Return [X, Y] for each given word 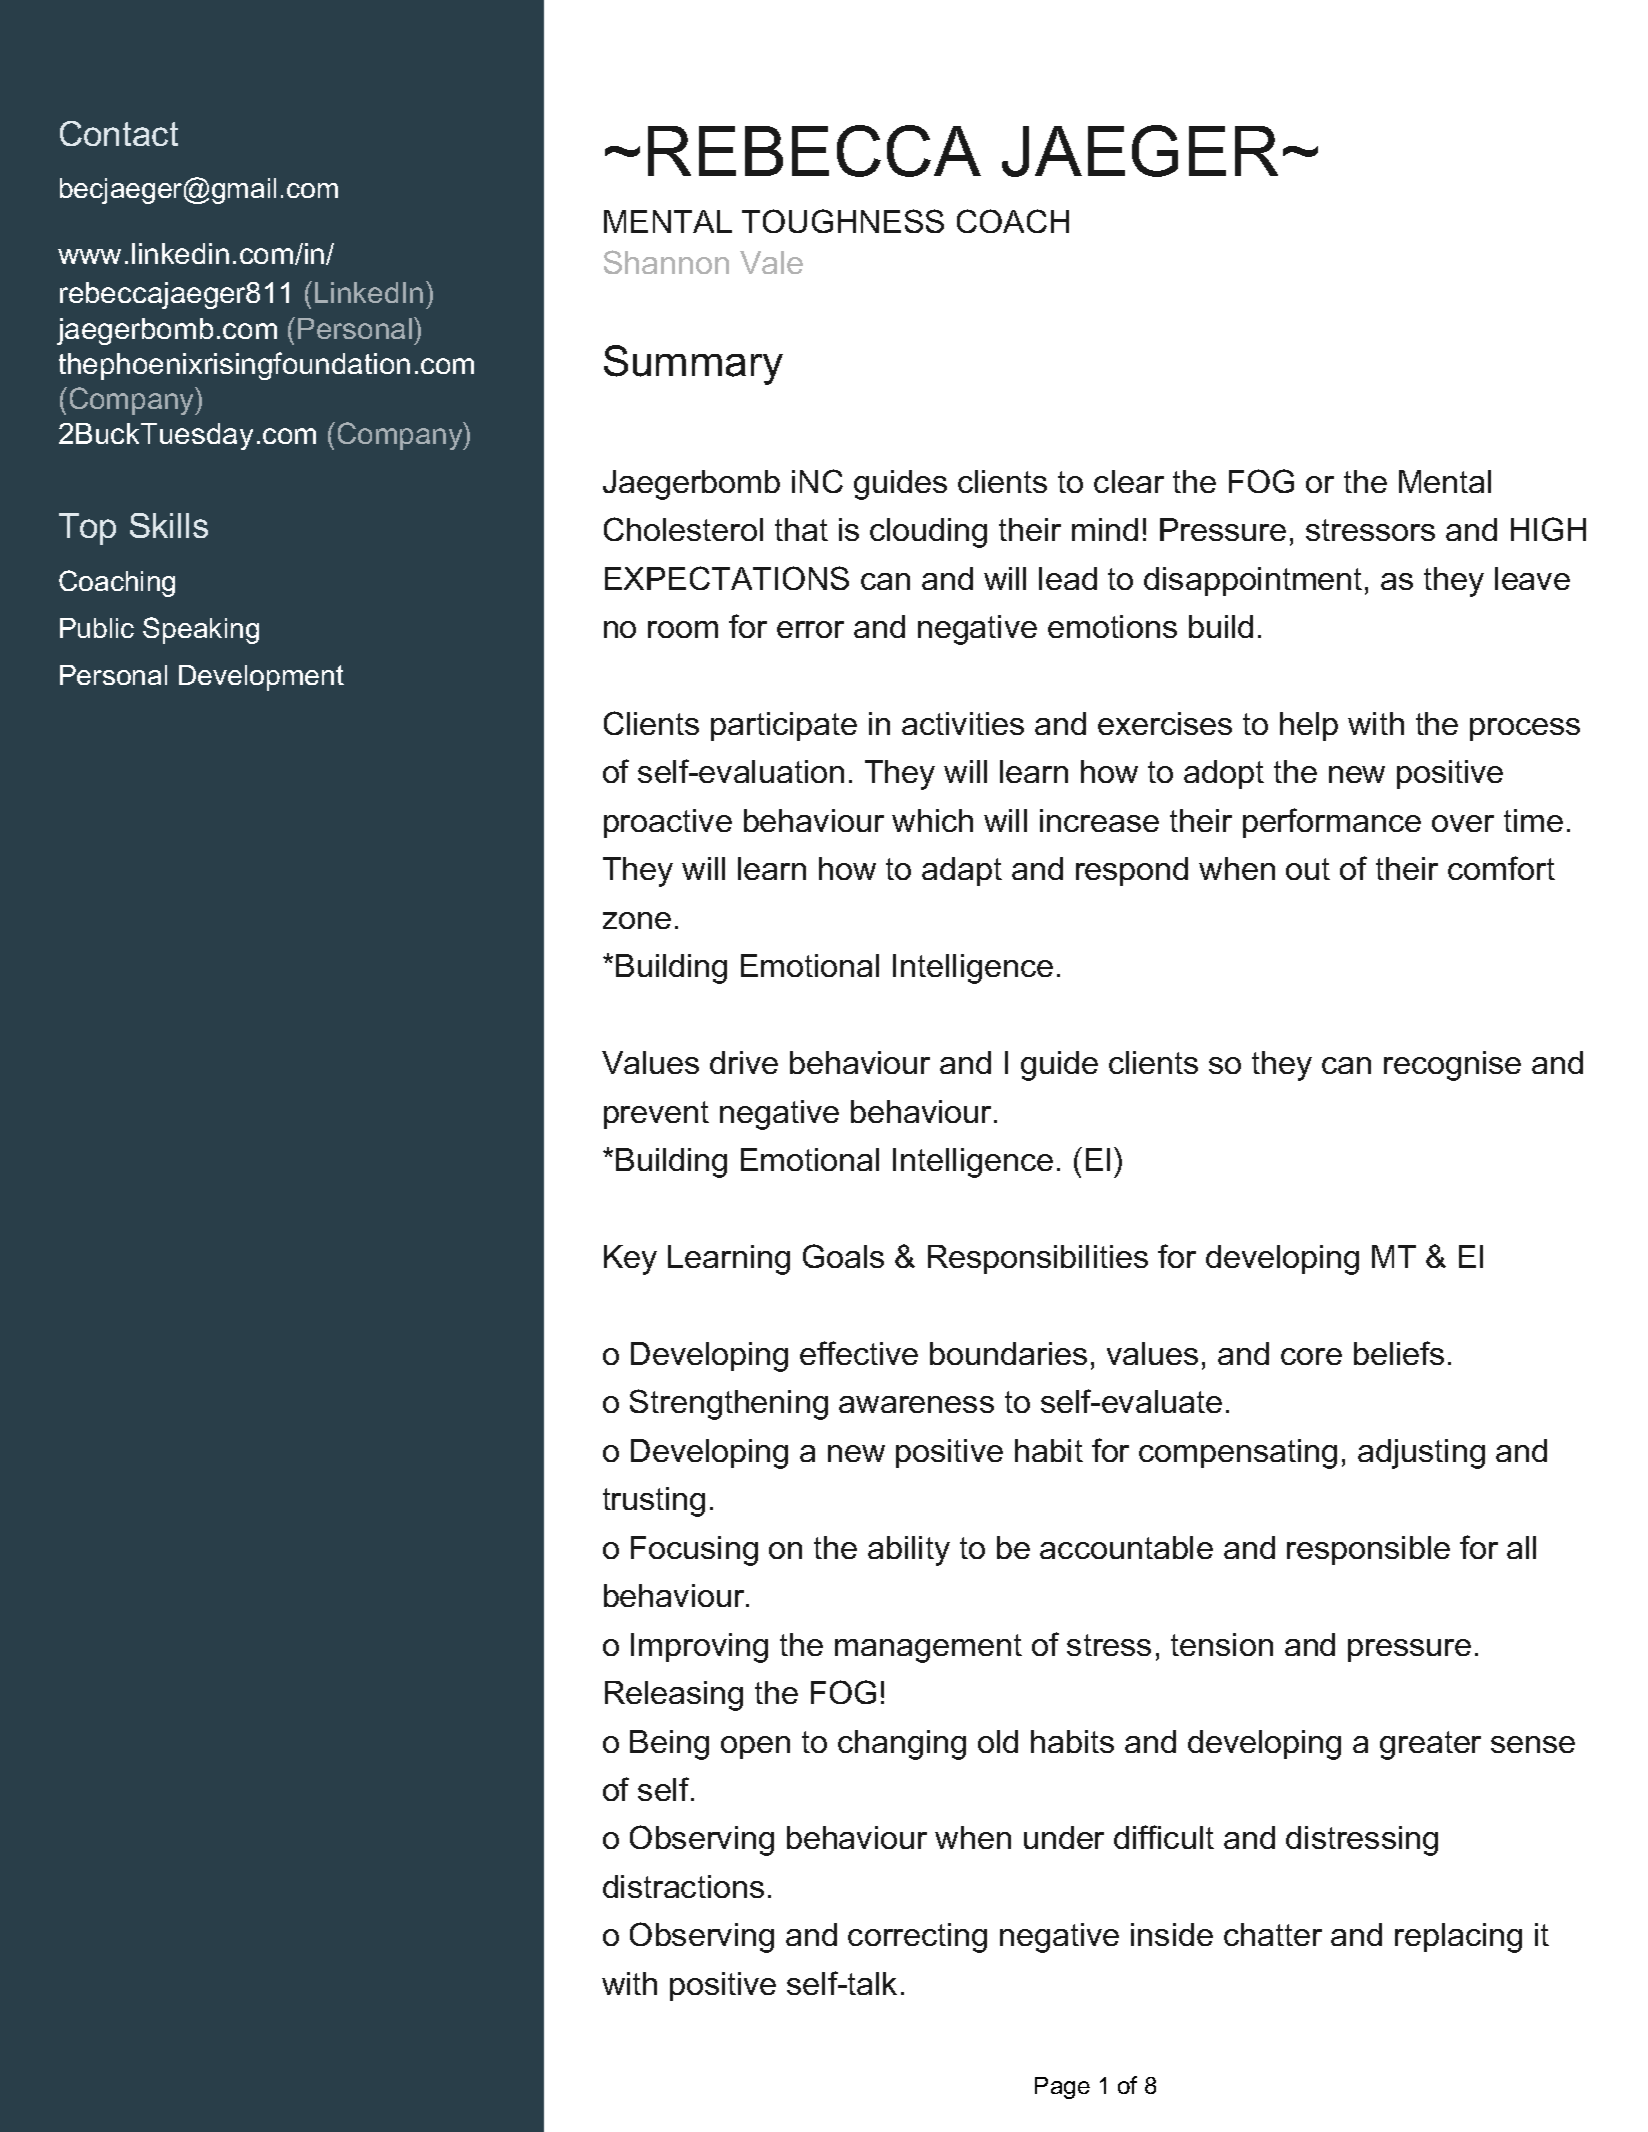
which [932, 820]
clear [1129, 481]
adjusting [1421, 1454]
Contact [119, 133]
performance [1332, 823]
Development [261, 678]
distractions [683, 1886]
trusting [654, 1502]
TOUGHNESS [843, 221]
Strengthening [729, 1404]
